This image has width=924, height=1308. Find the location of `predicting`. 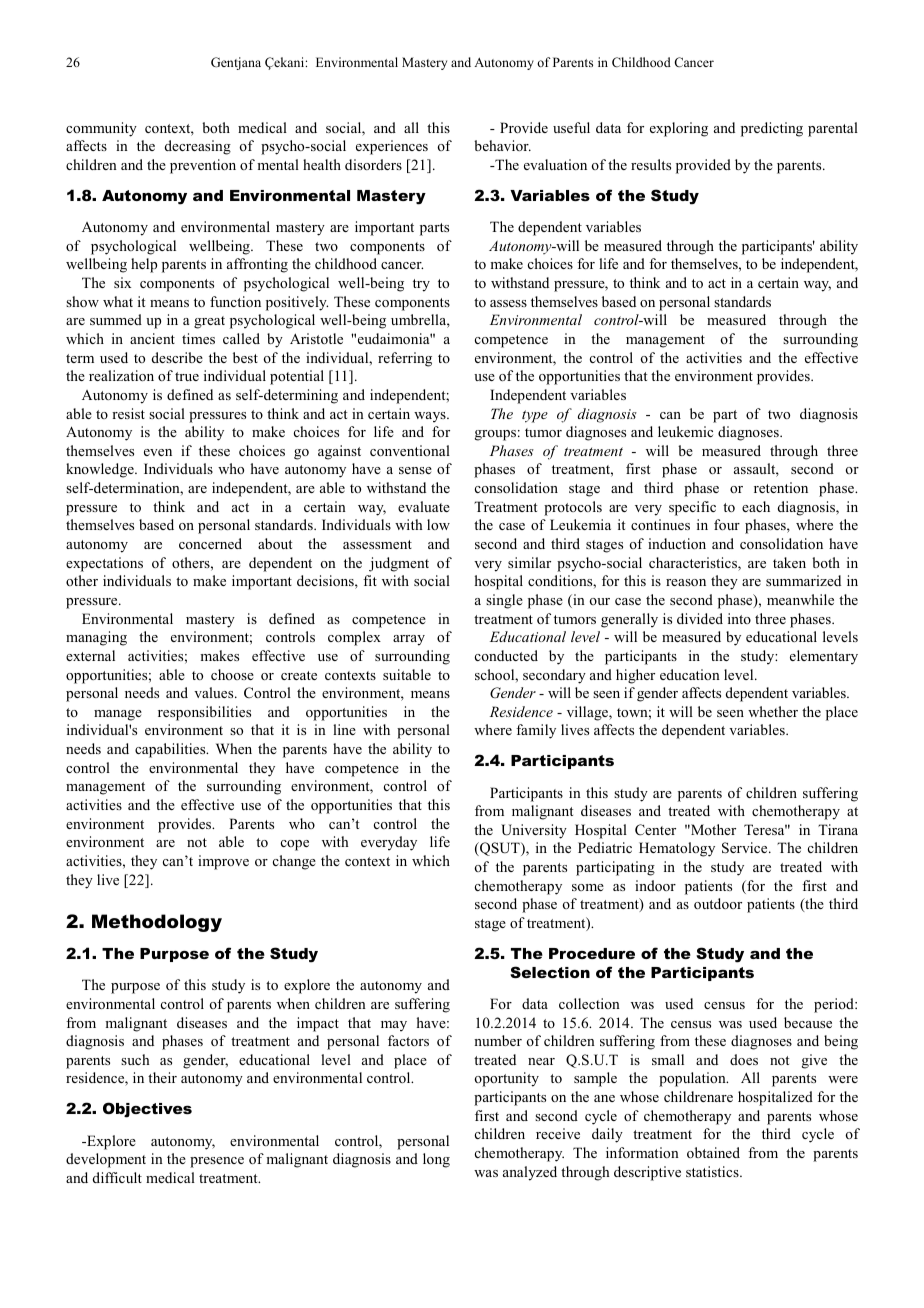

predicting is located at coordinates (772, 129).
